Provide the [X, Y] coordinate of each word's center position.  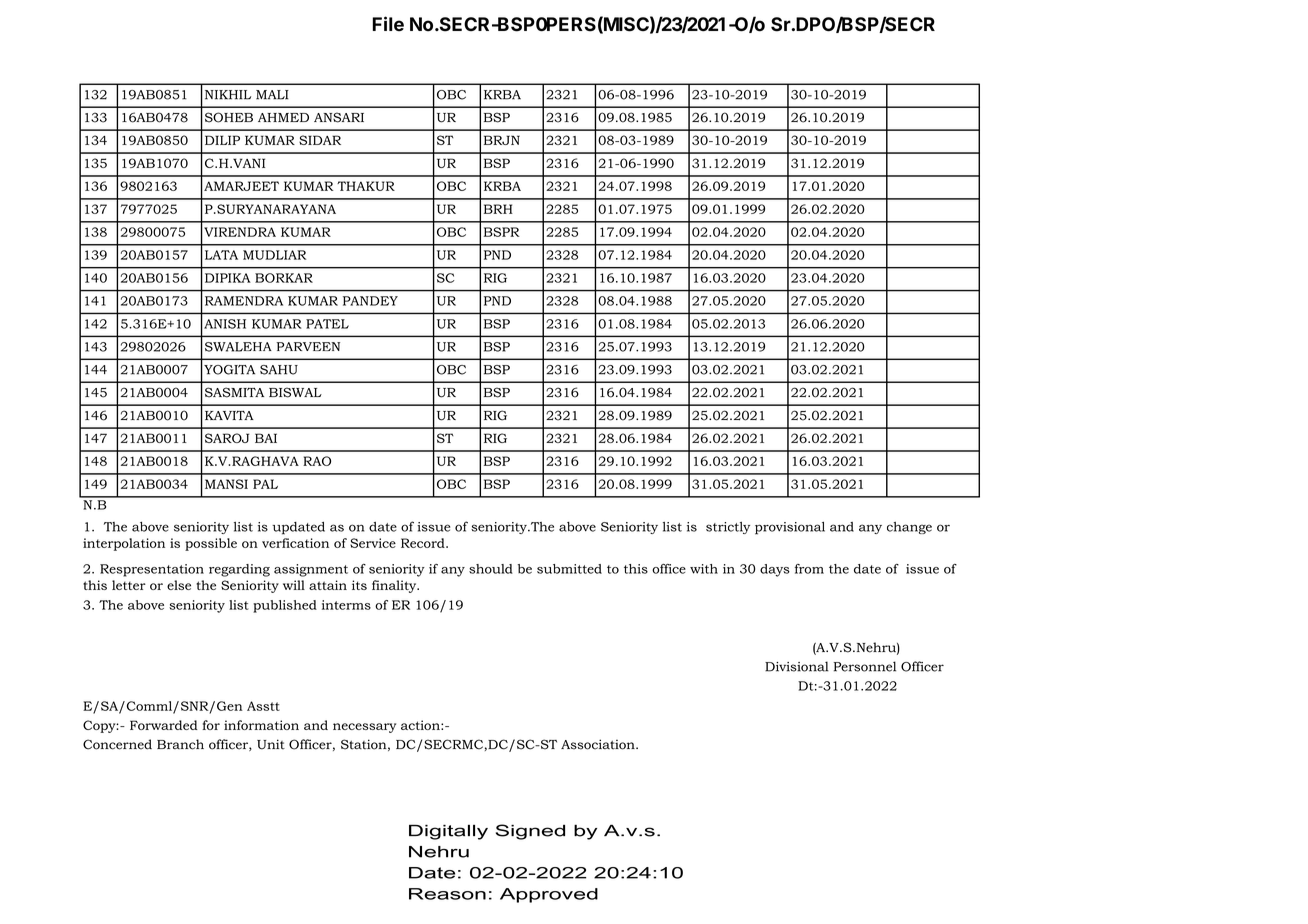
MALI [272, 95]
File [388, 24]
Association [599, 744]
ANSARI [339, 117]
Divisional [797, 666]
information [261, 725]
